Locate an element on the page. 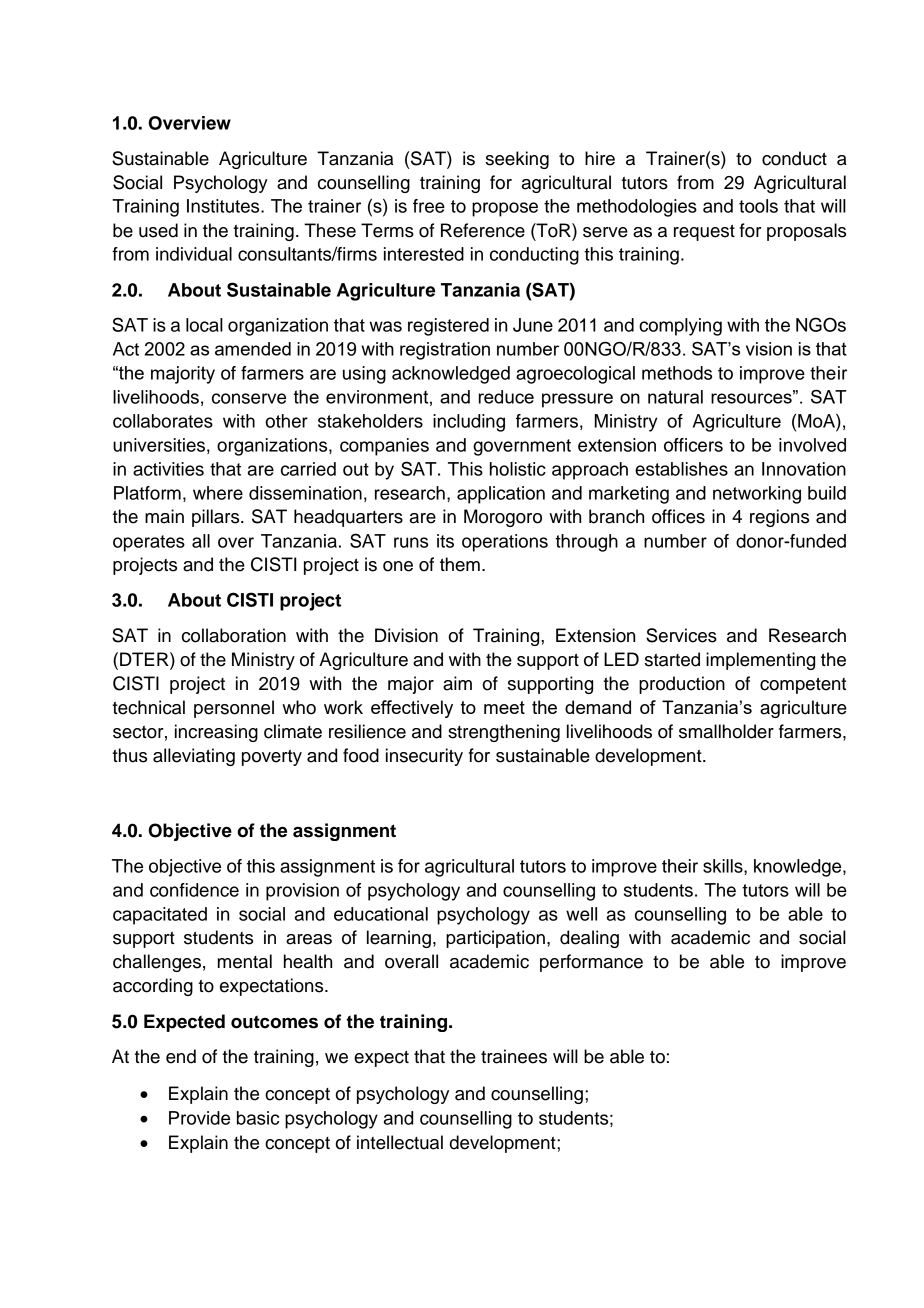 The width and height of the page is (924, 1308). confidence is located at coordinates (194, 890).
